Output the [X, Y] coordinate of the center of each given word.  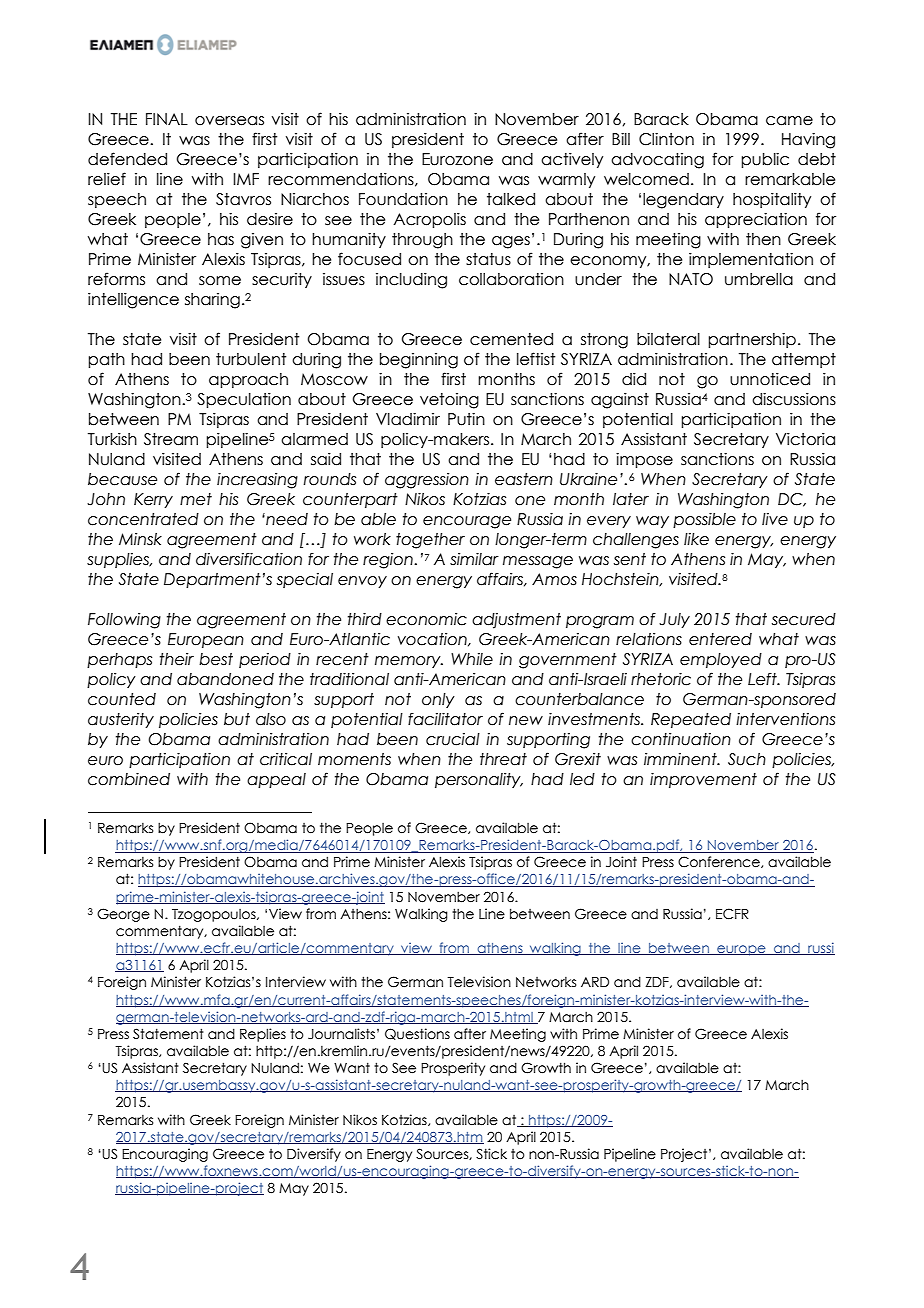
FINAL [167, 119]
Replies [263, 1035]
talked [511, 199]
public [765, 160]
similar [474, 559]
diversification [249, 559]
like [696, 539]
